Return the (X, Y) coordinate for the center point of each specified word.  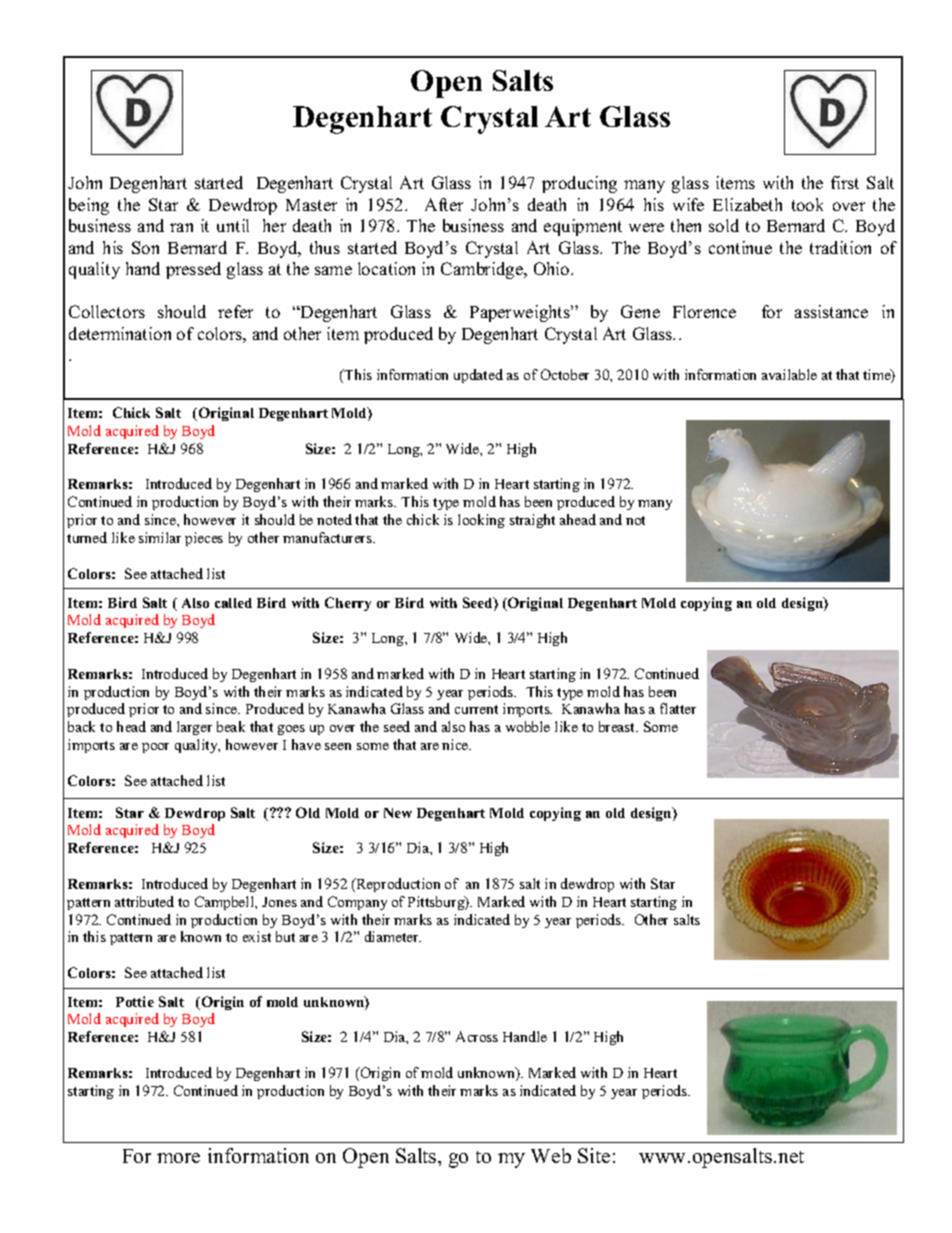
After (444, 204)
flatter (678, 708)
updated (478, 376)
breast (618, 726)
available (789, 374)
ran (181, 227)
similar (160, 537)
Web (551, 1155)
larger (194, 728)
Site (594, 1155)
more (178, 1158)
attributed (144, 901)
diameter (393, 936)
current (476, 709)
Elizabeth (747, 204)
